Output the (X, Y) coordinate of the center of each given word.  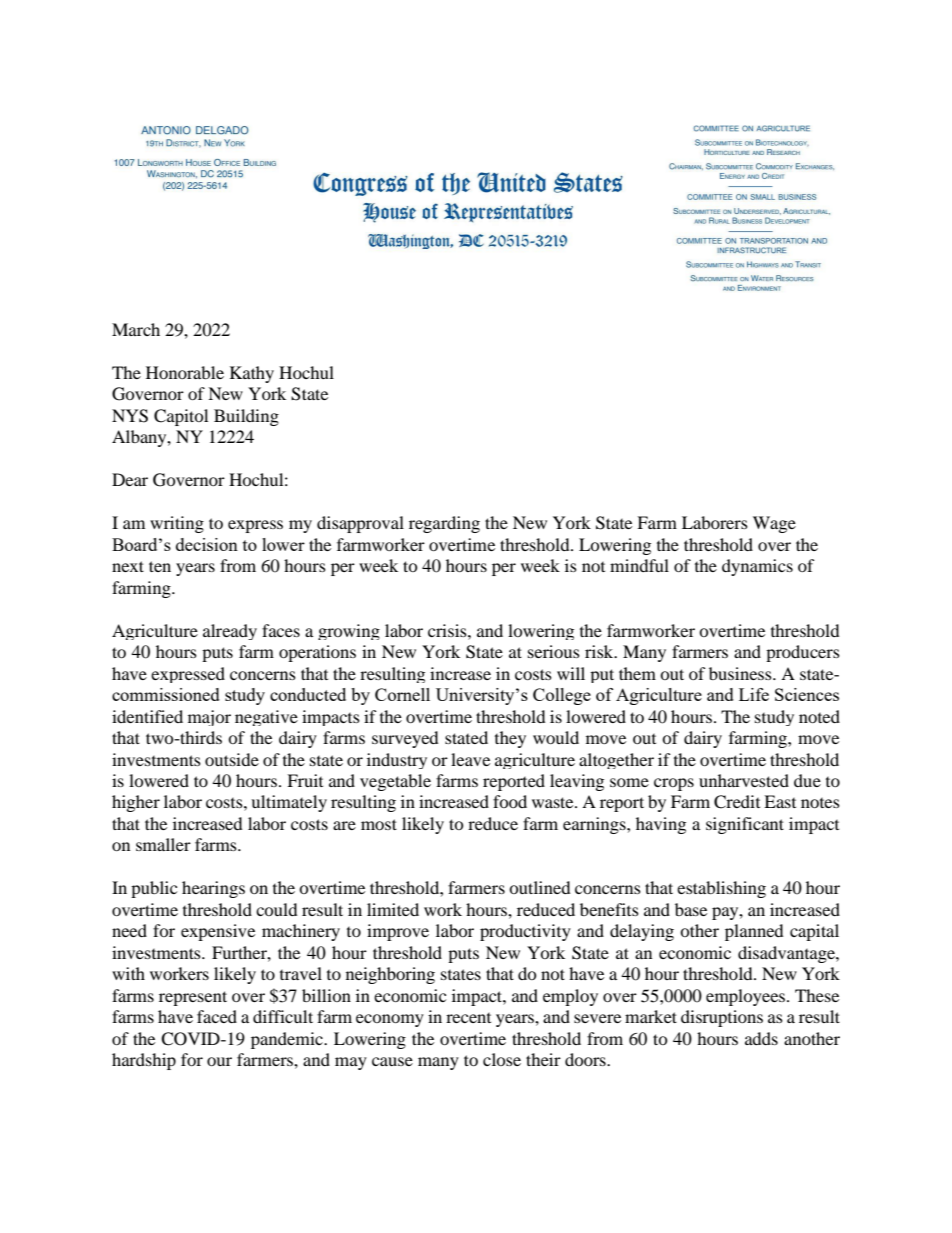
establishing (721, 889)
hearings (213, 889)
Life (754, 694)
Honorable (185, 372)
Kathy (252, 374)
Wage (774, 524)
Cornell (402, 694)
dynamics (757, 567)
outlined (540, 887)
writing (177, 524)
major (209, 718)
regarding (444, 524)
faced (217, 1016)
